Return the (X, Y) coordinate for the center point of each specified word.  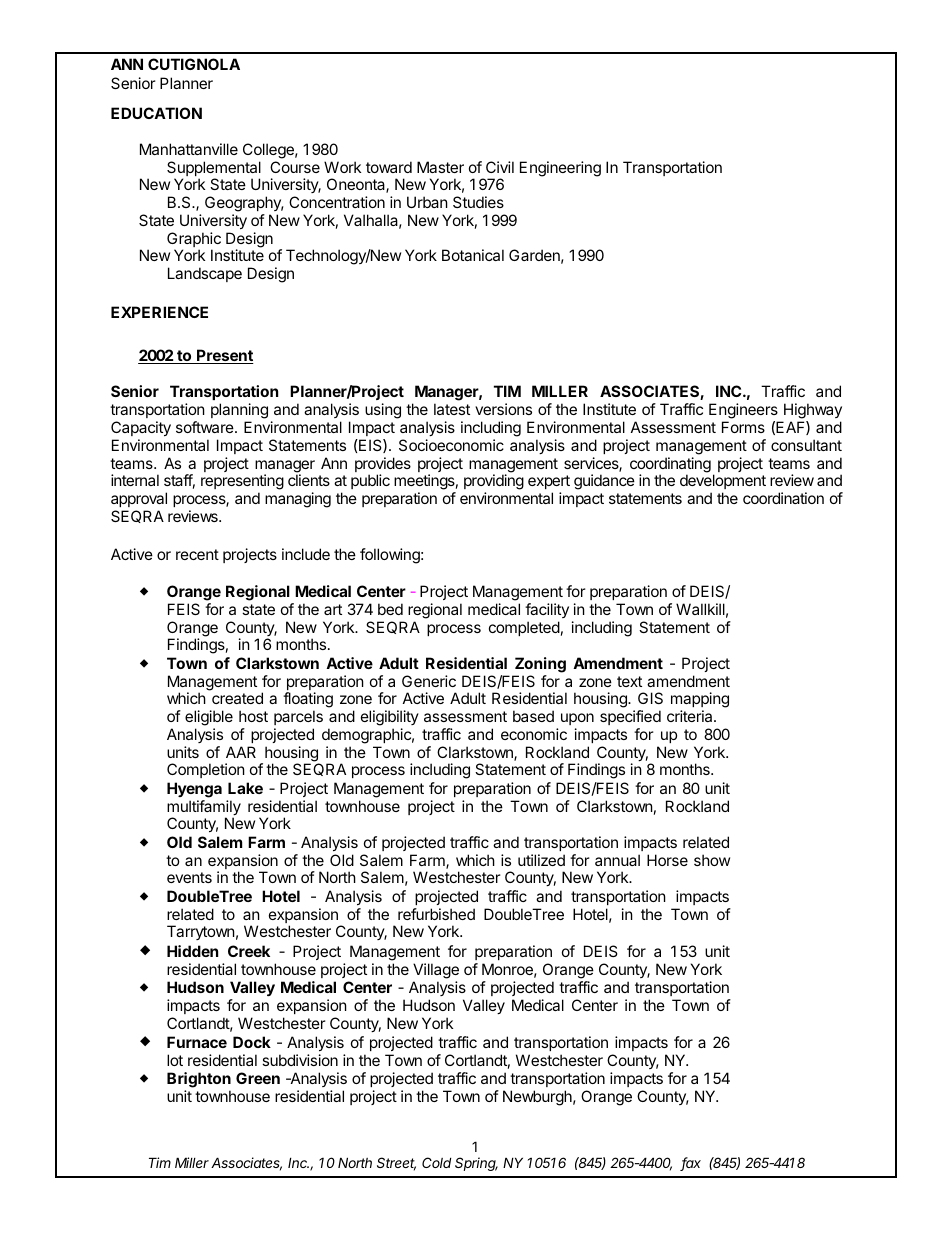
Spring (476, 1164)
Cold (436, 1162)
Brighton (199, 1081)
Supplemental (214, 170)
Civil (500, 167)
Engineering (560, 169)
